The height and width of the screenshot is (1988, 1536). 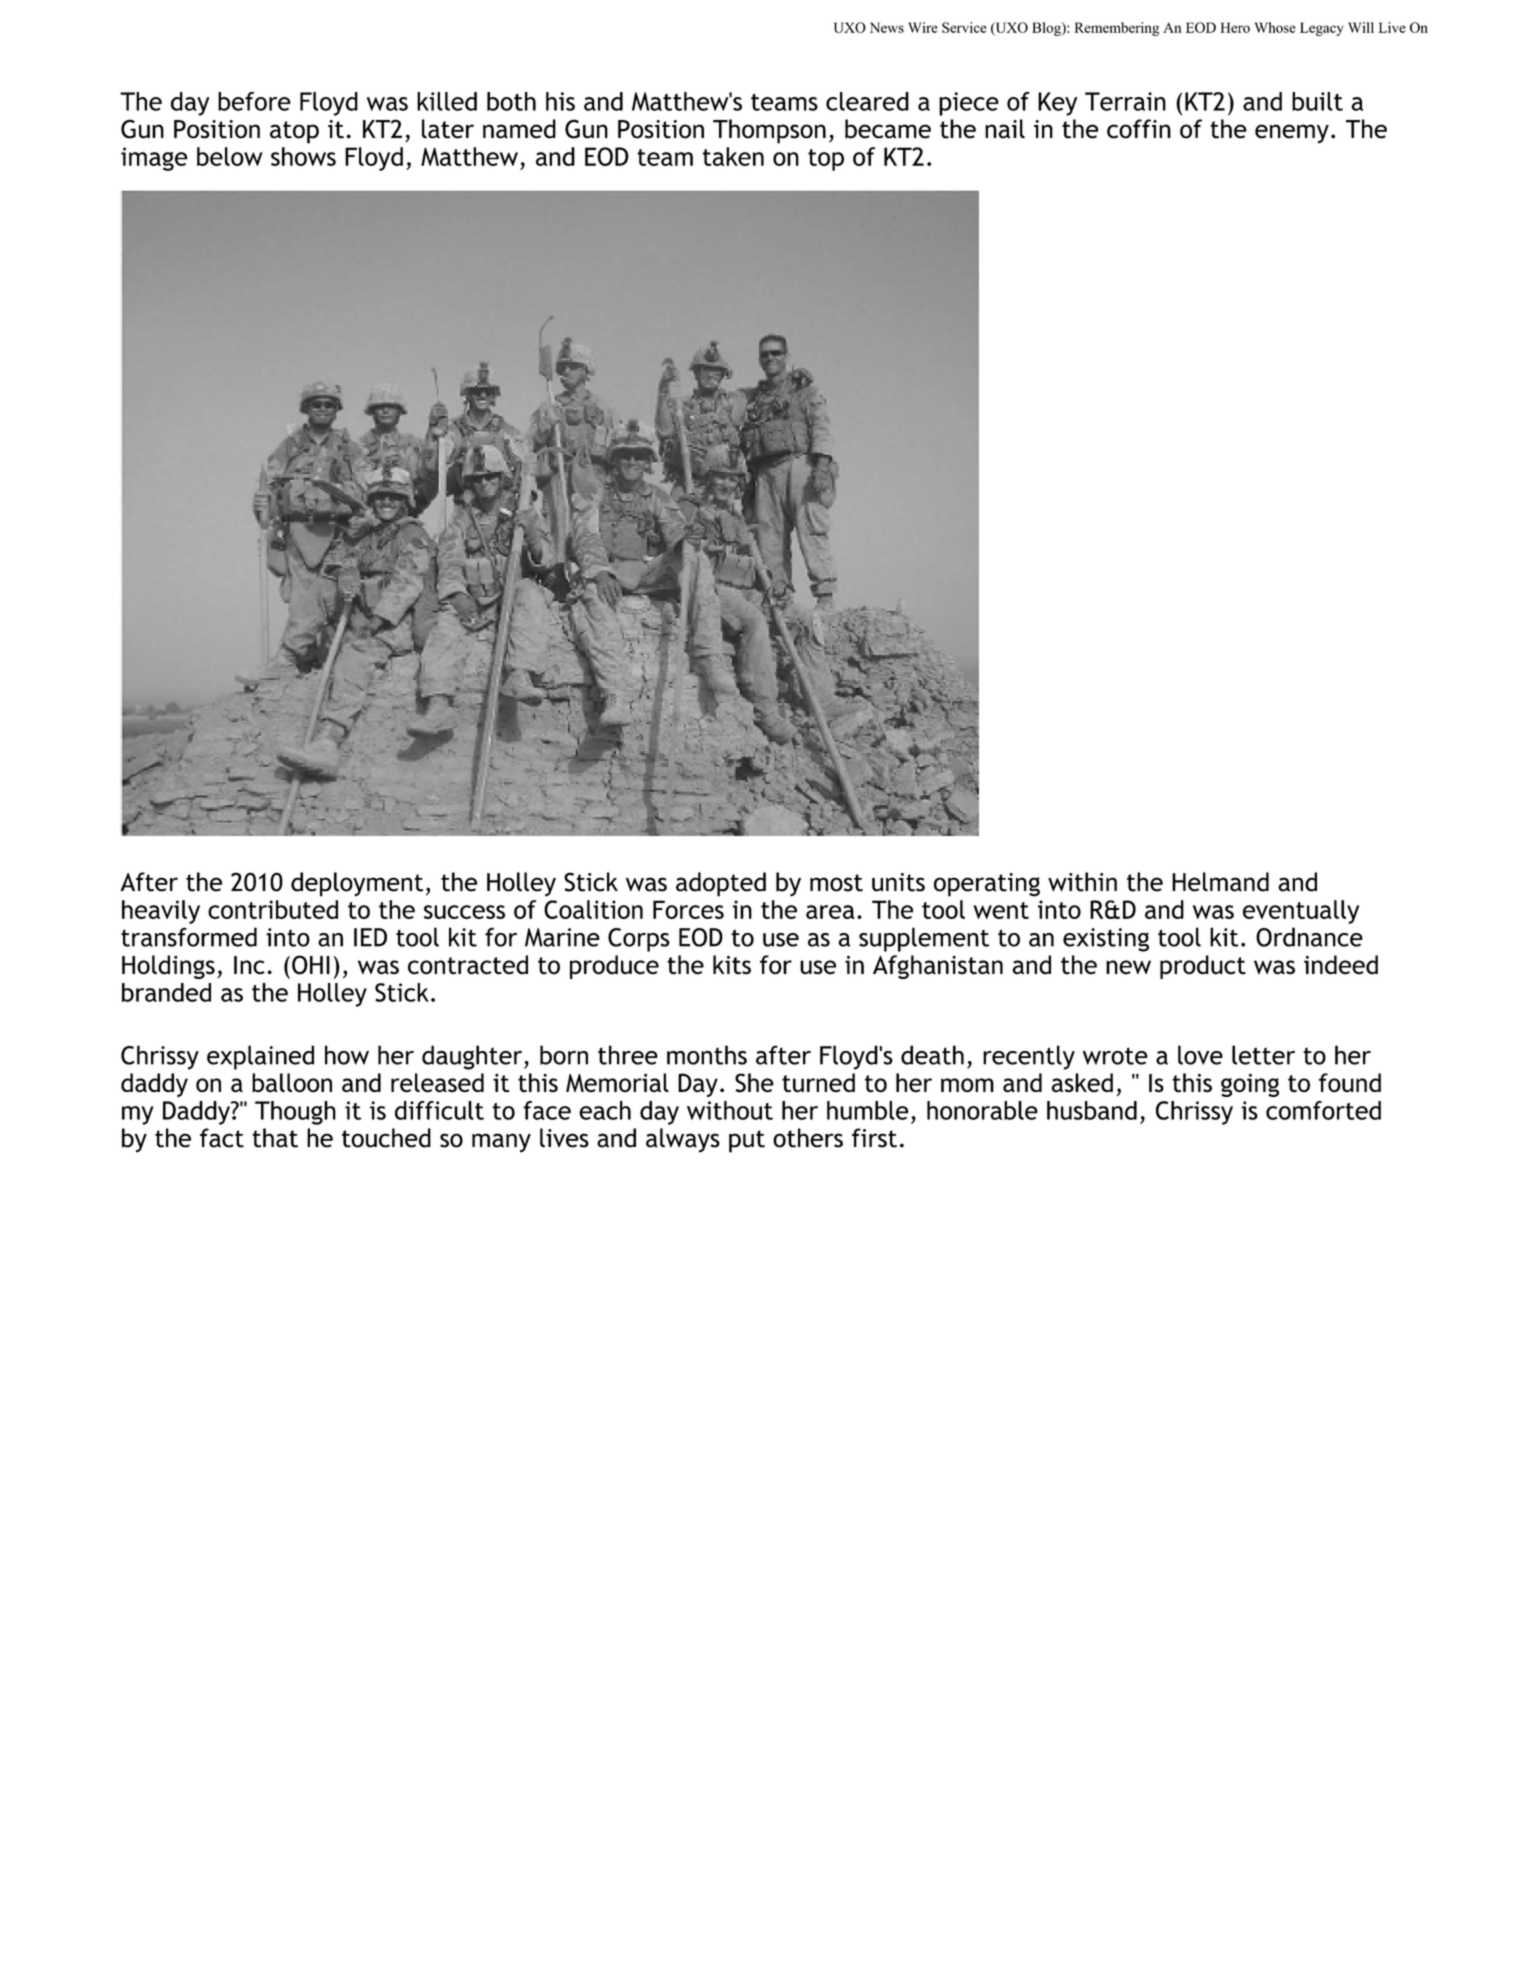 I want to click on going, so click(x=1250, y=1085).
